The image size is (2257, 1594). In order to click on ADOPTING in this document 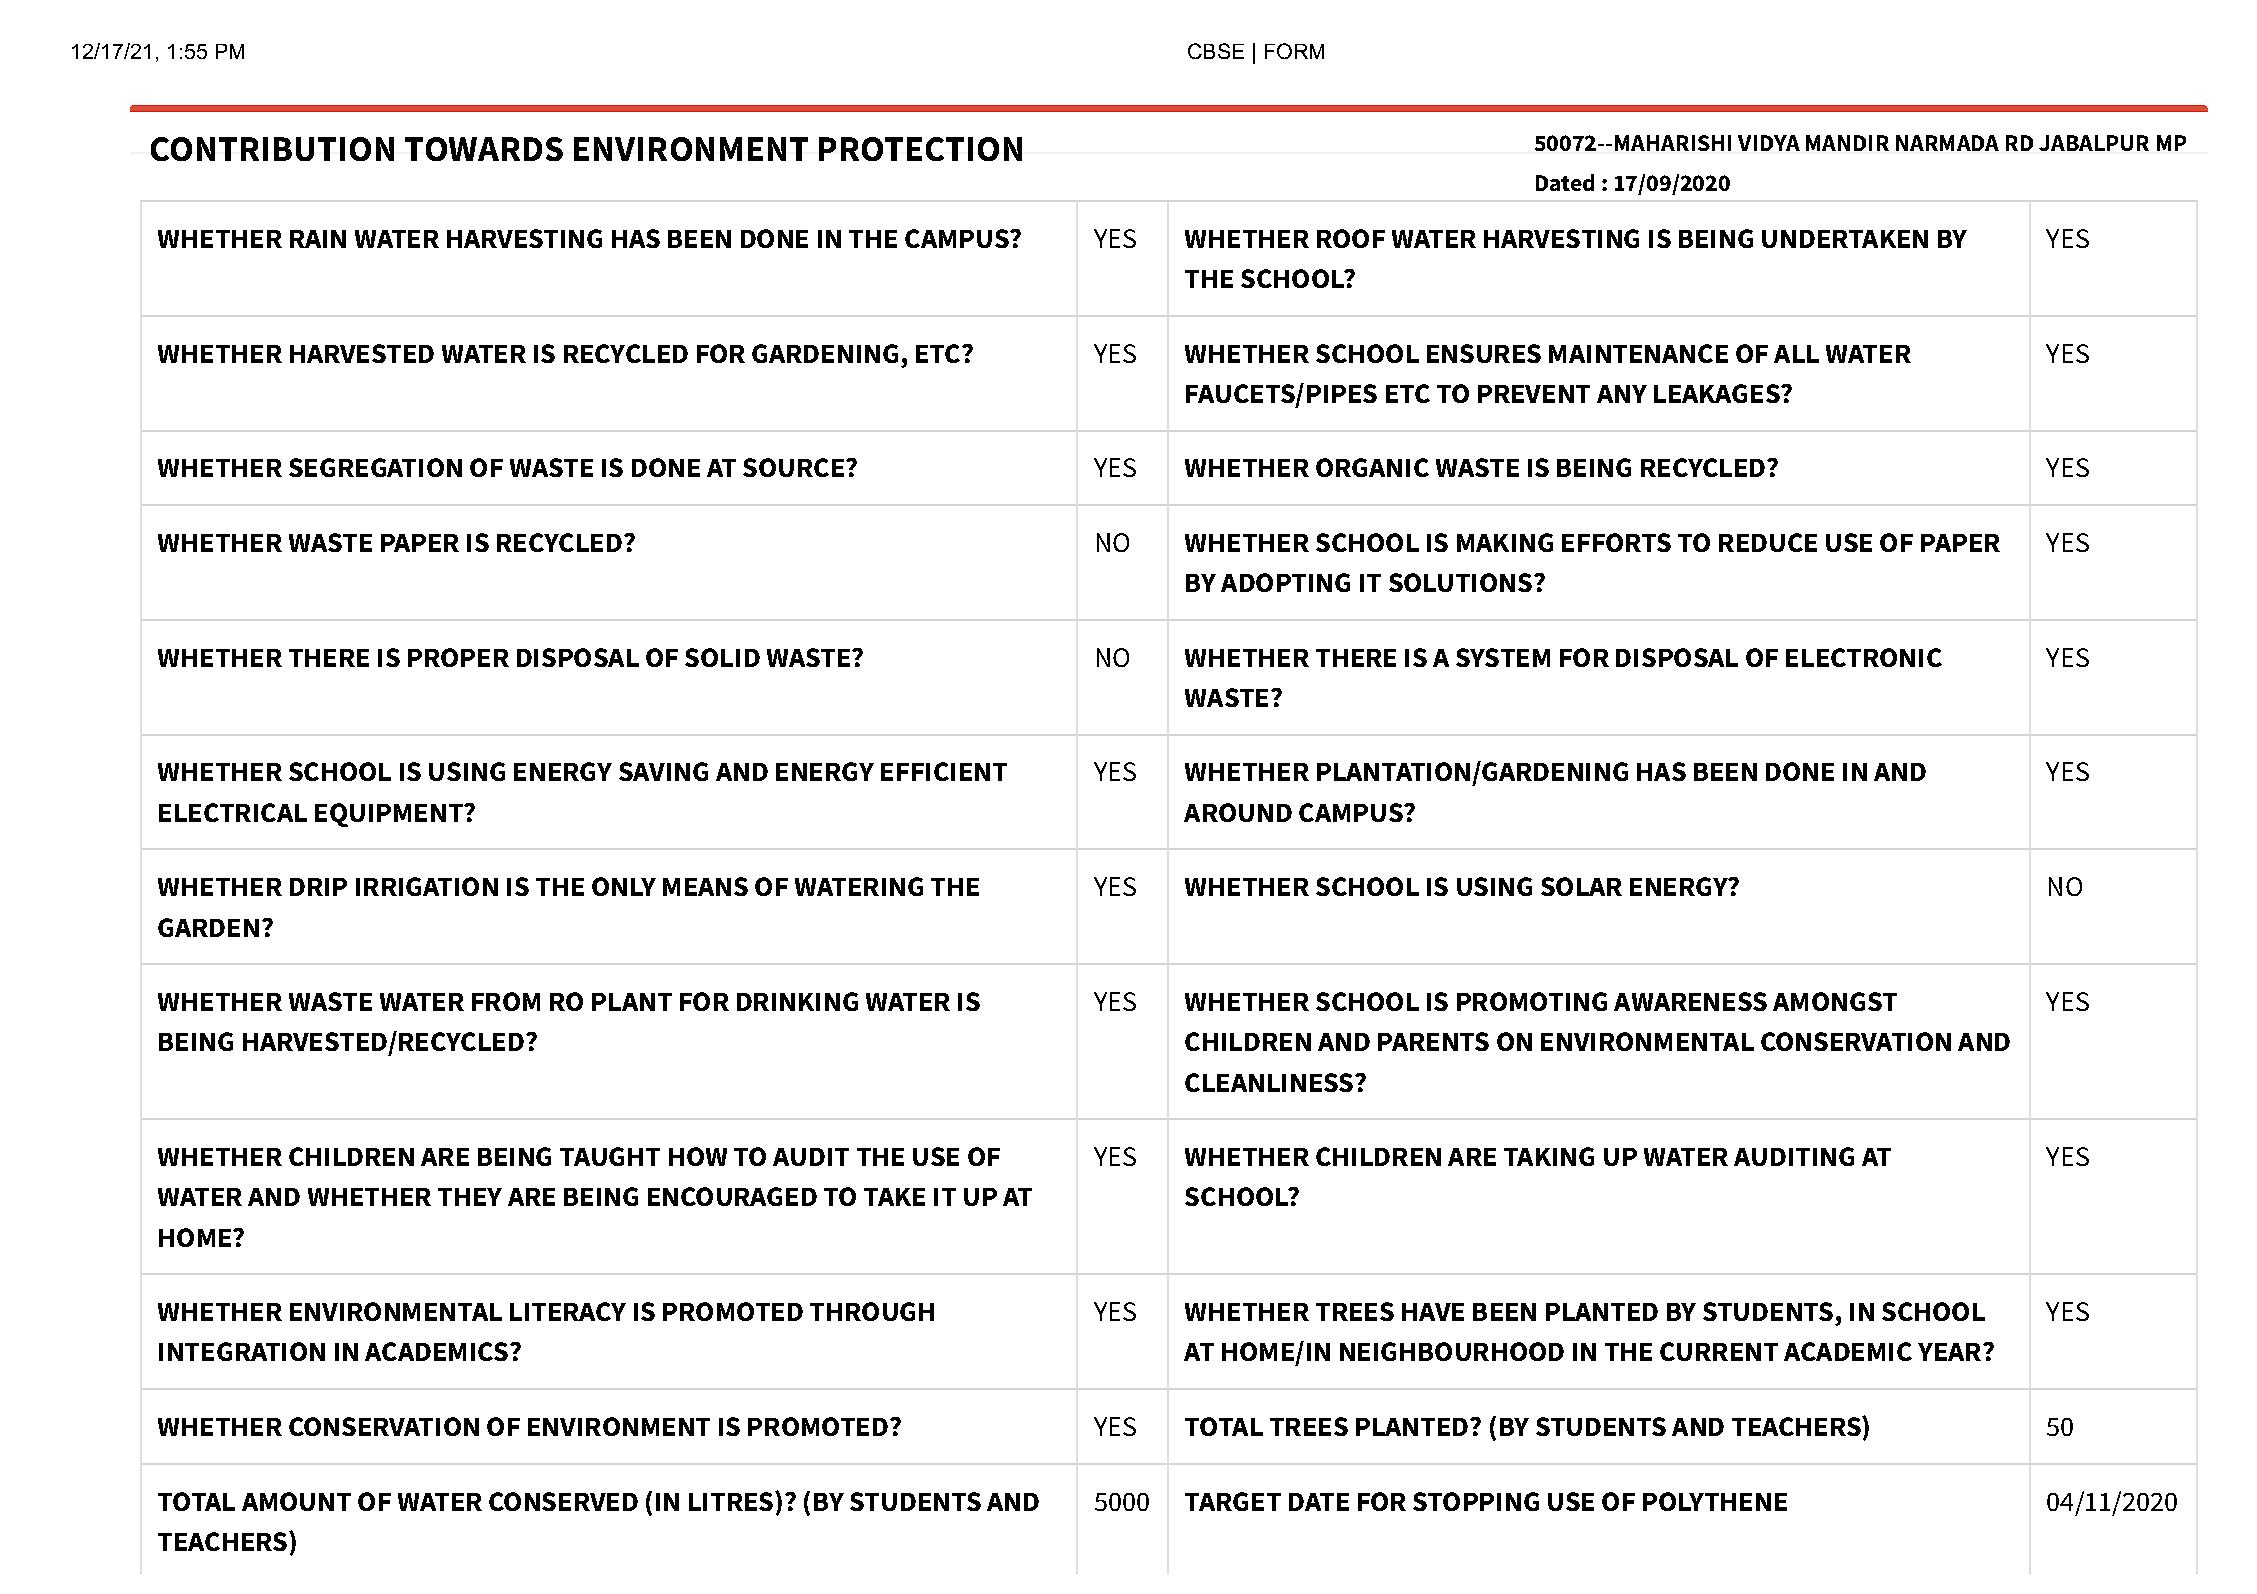, I will do `click(1285, 582)`.
